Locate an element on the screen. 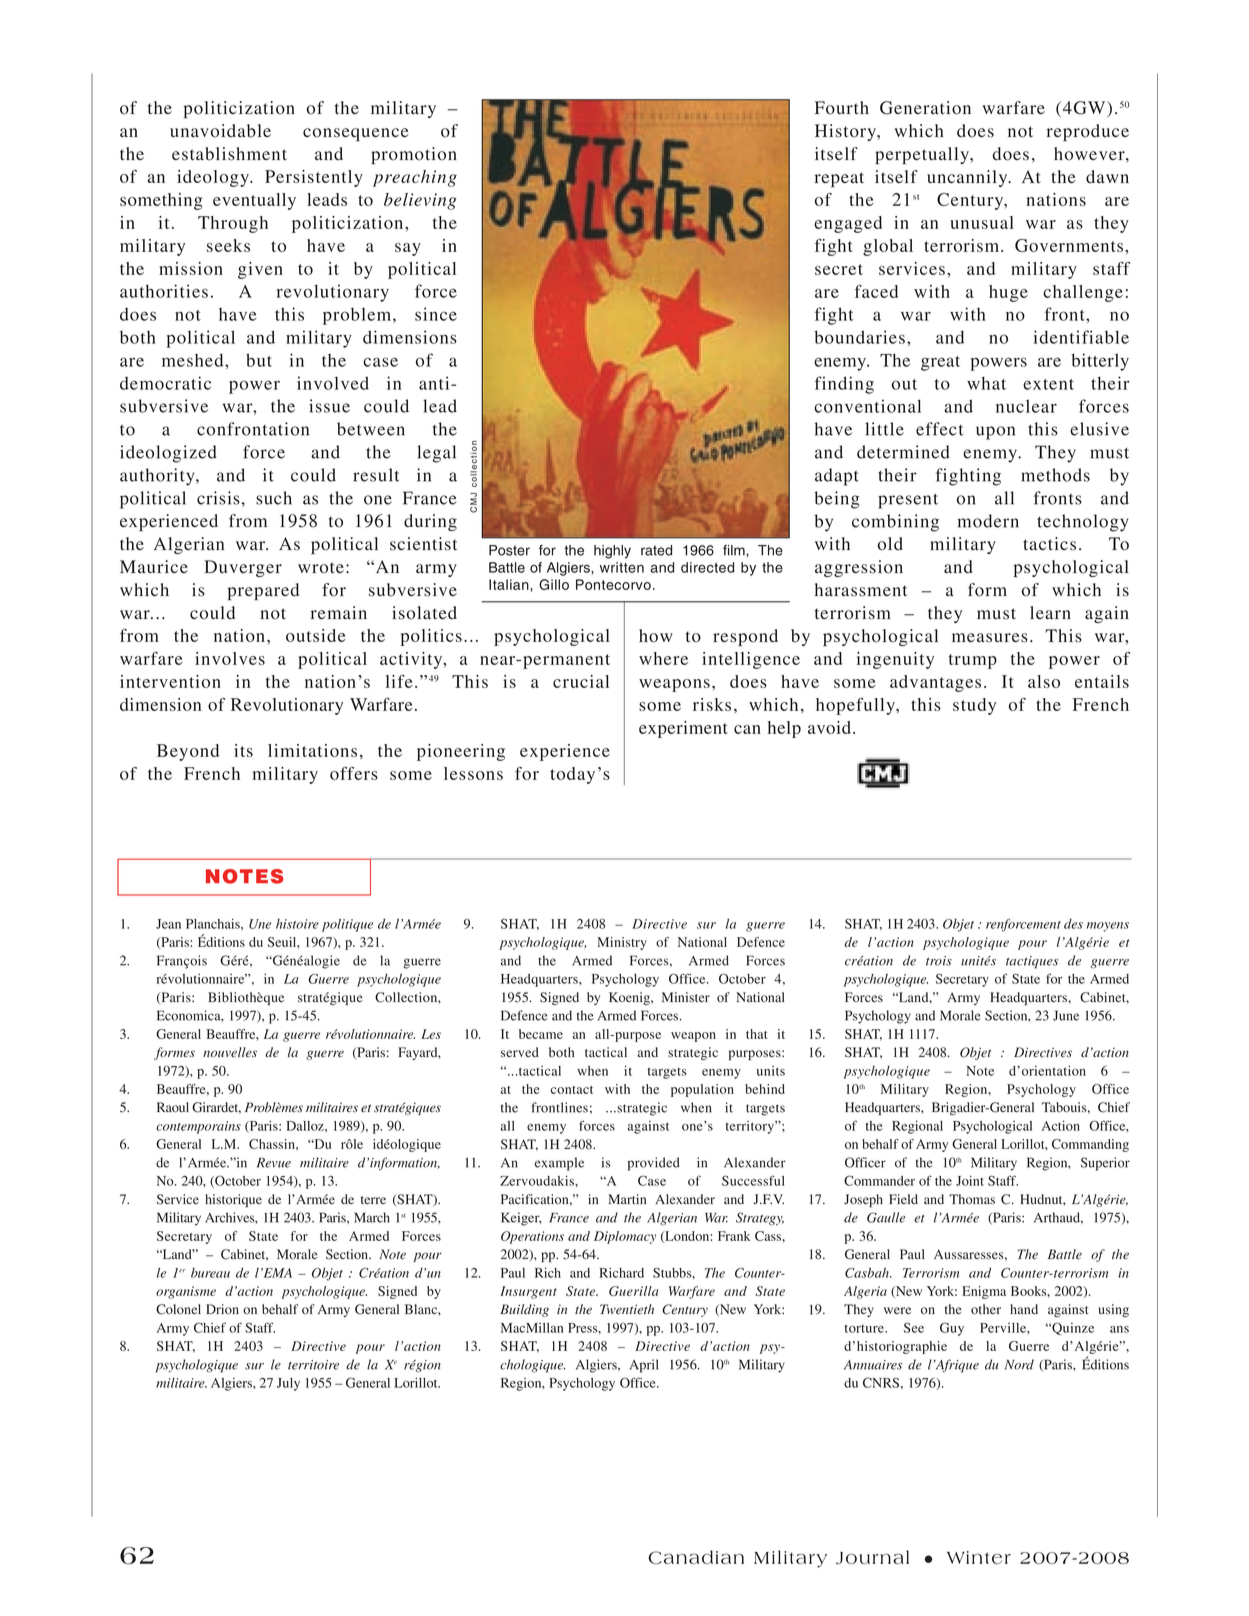  contact is located at coordinates (572, 1090).
